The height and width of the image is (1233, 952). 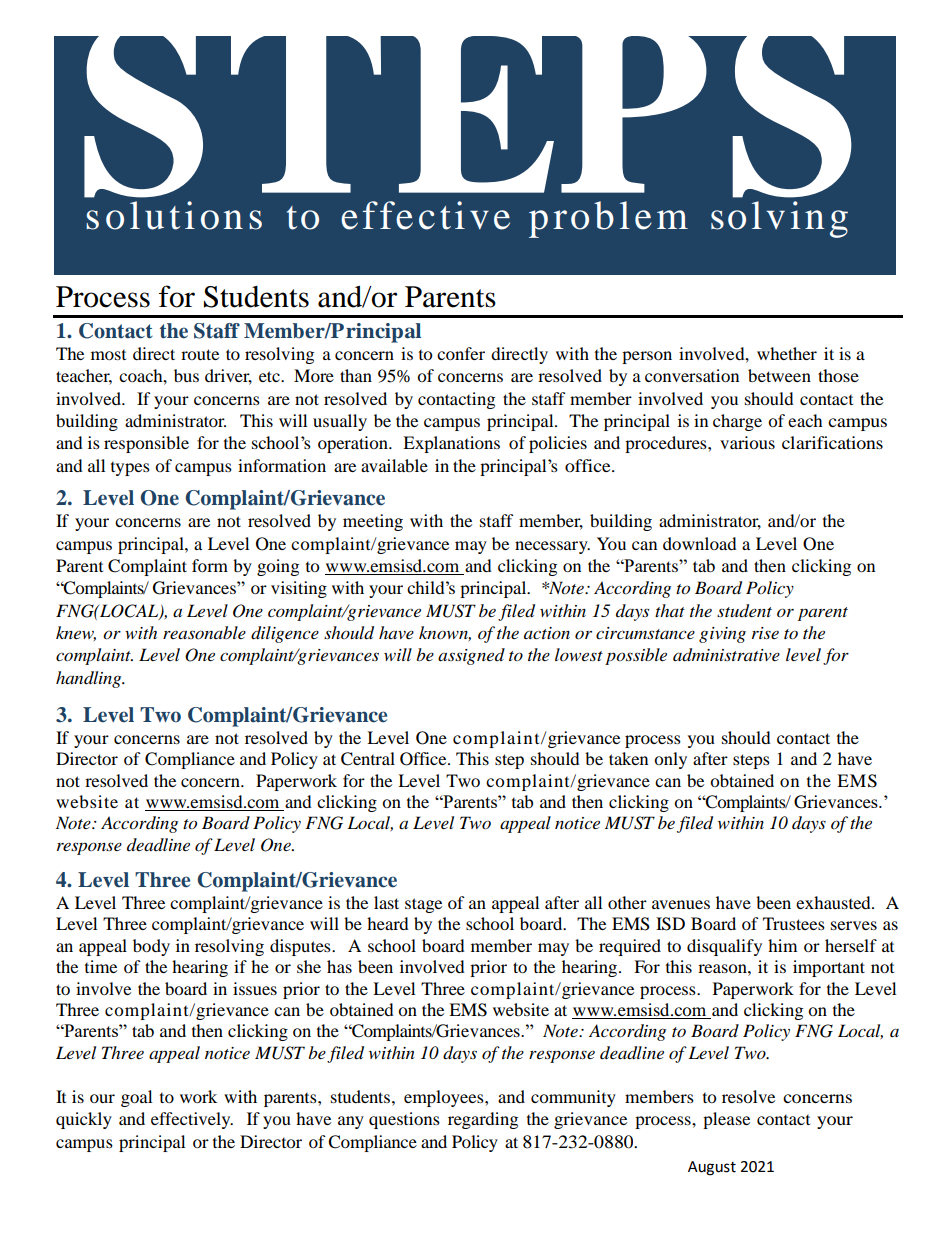 What do you see at coordinates (278, 567) in the image?
I see `going` at bounding box center [278, 567].
